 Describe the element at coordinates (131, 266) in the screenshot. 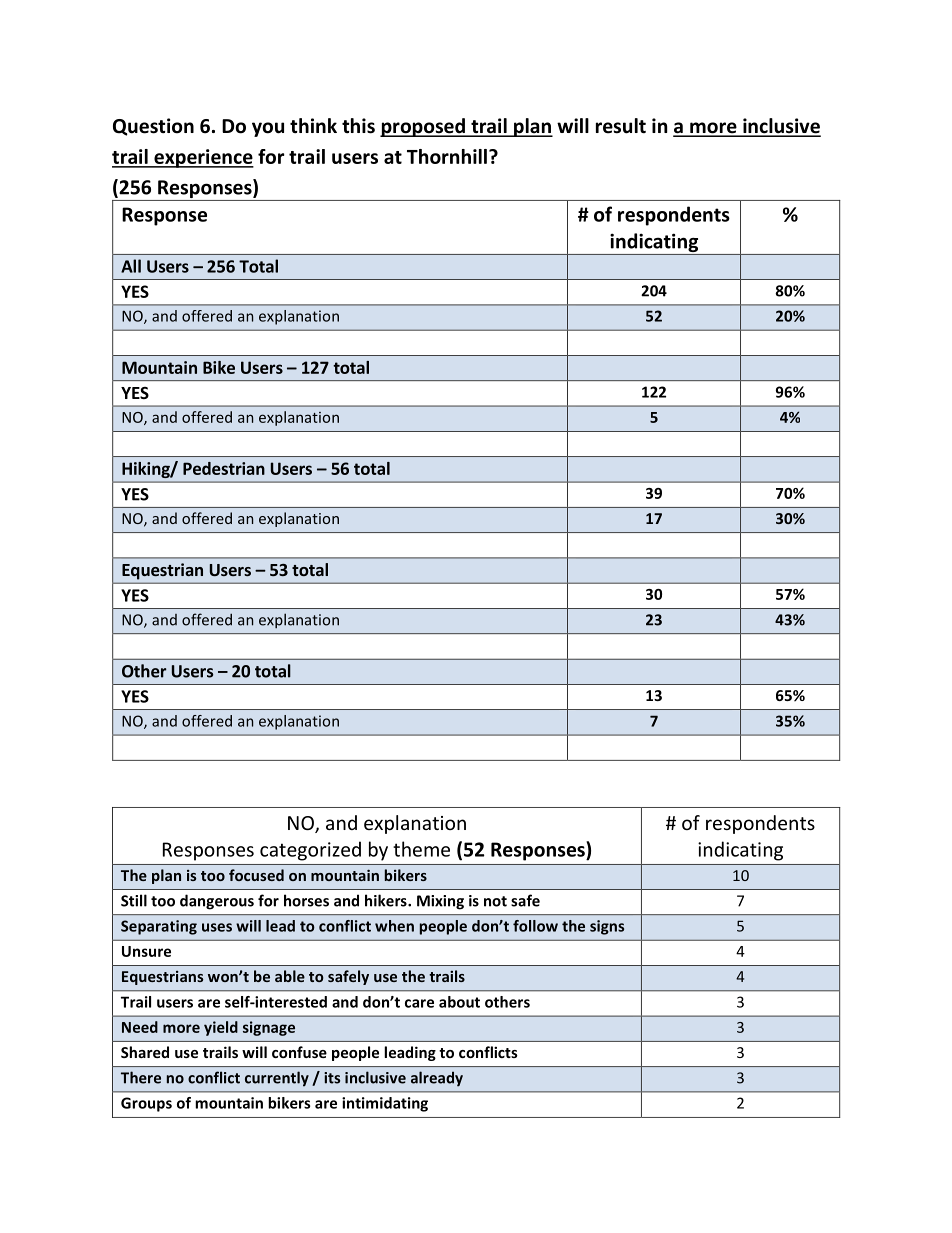

I see `All` at that location.
